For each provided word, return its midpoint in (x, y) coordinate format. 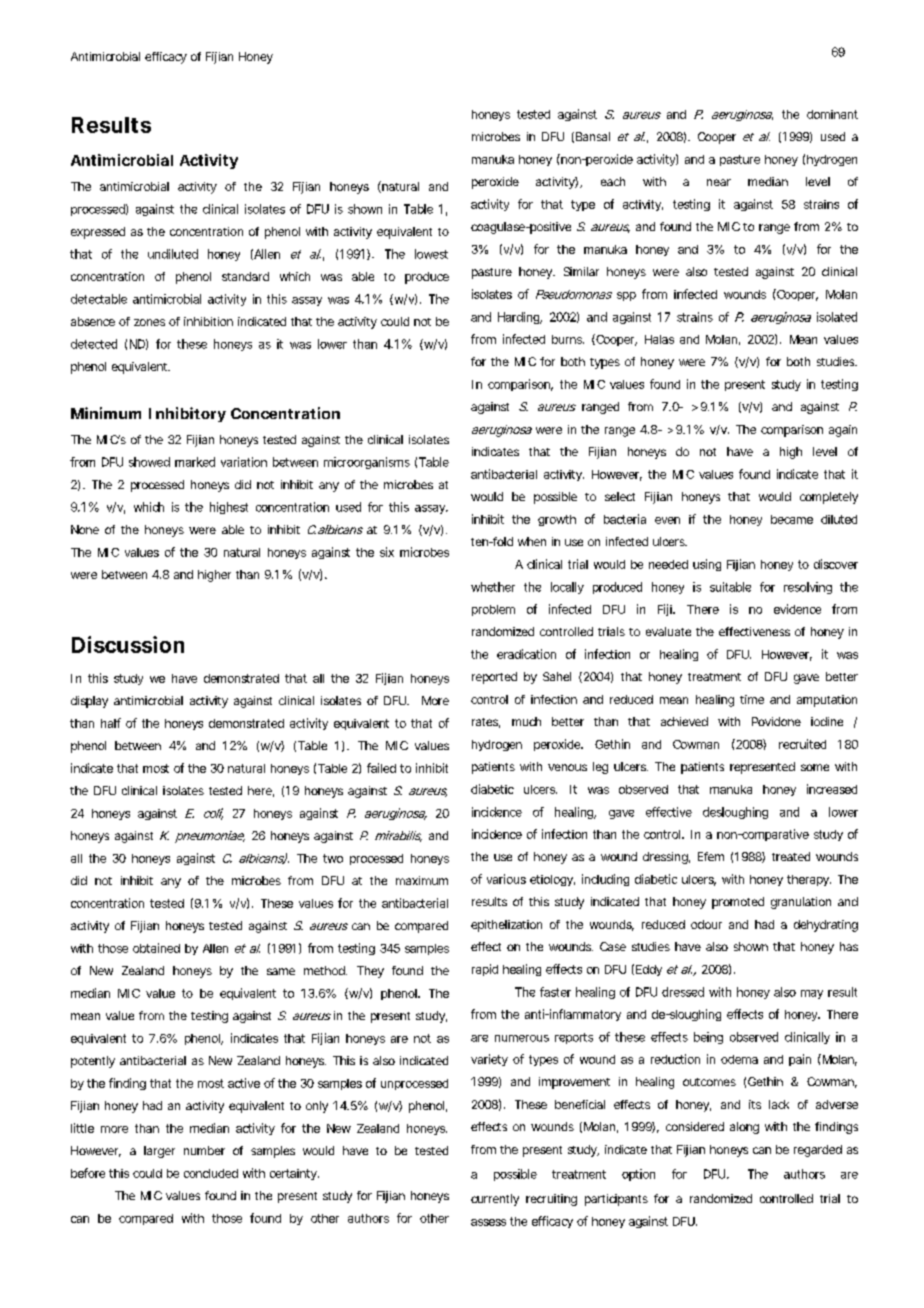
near (719, 182)
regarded (818, 1151)
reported (494, 678)
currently (495, 1200)
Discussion (128, 644)
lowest (431, 254)
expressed (98, 233)
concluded (211, 1173)
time (752, 699)
